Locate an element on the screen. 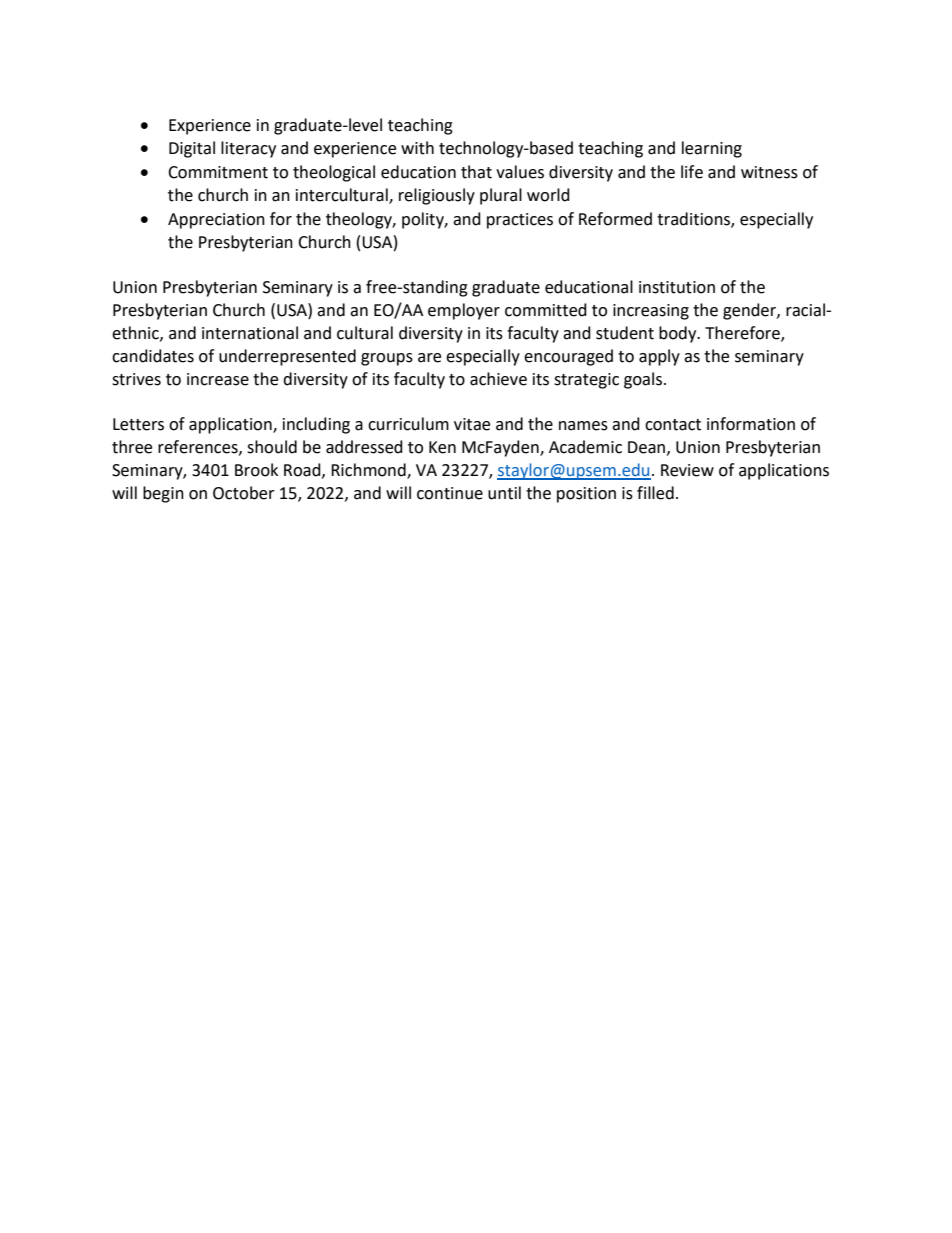 The image size is (952, 1233). apply is located at coordinates (659, 357).
